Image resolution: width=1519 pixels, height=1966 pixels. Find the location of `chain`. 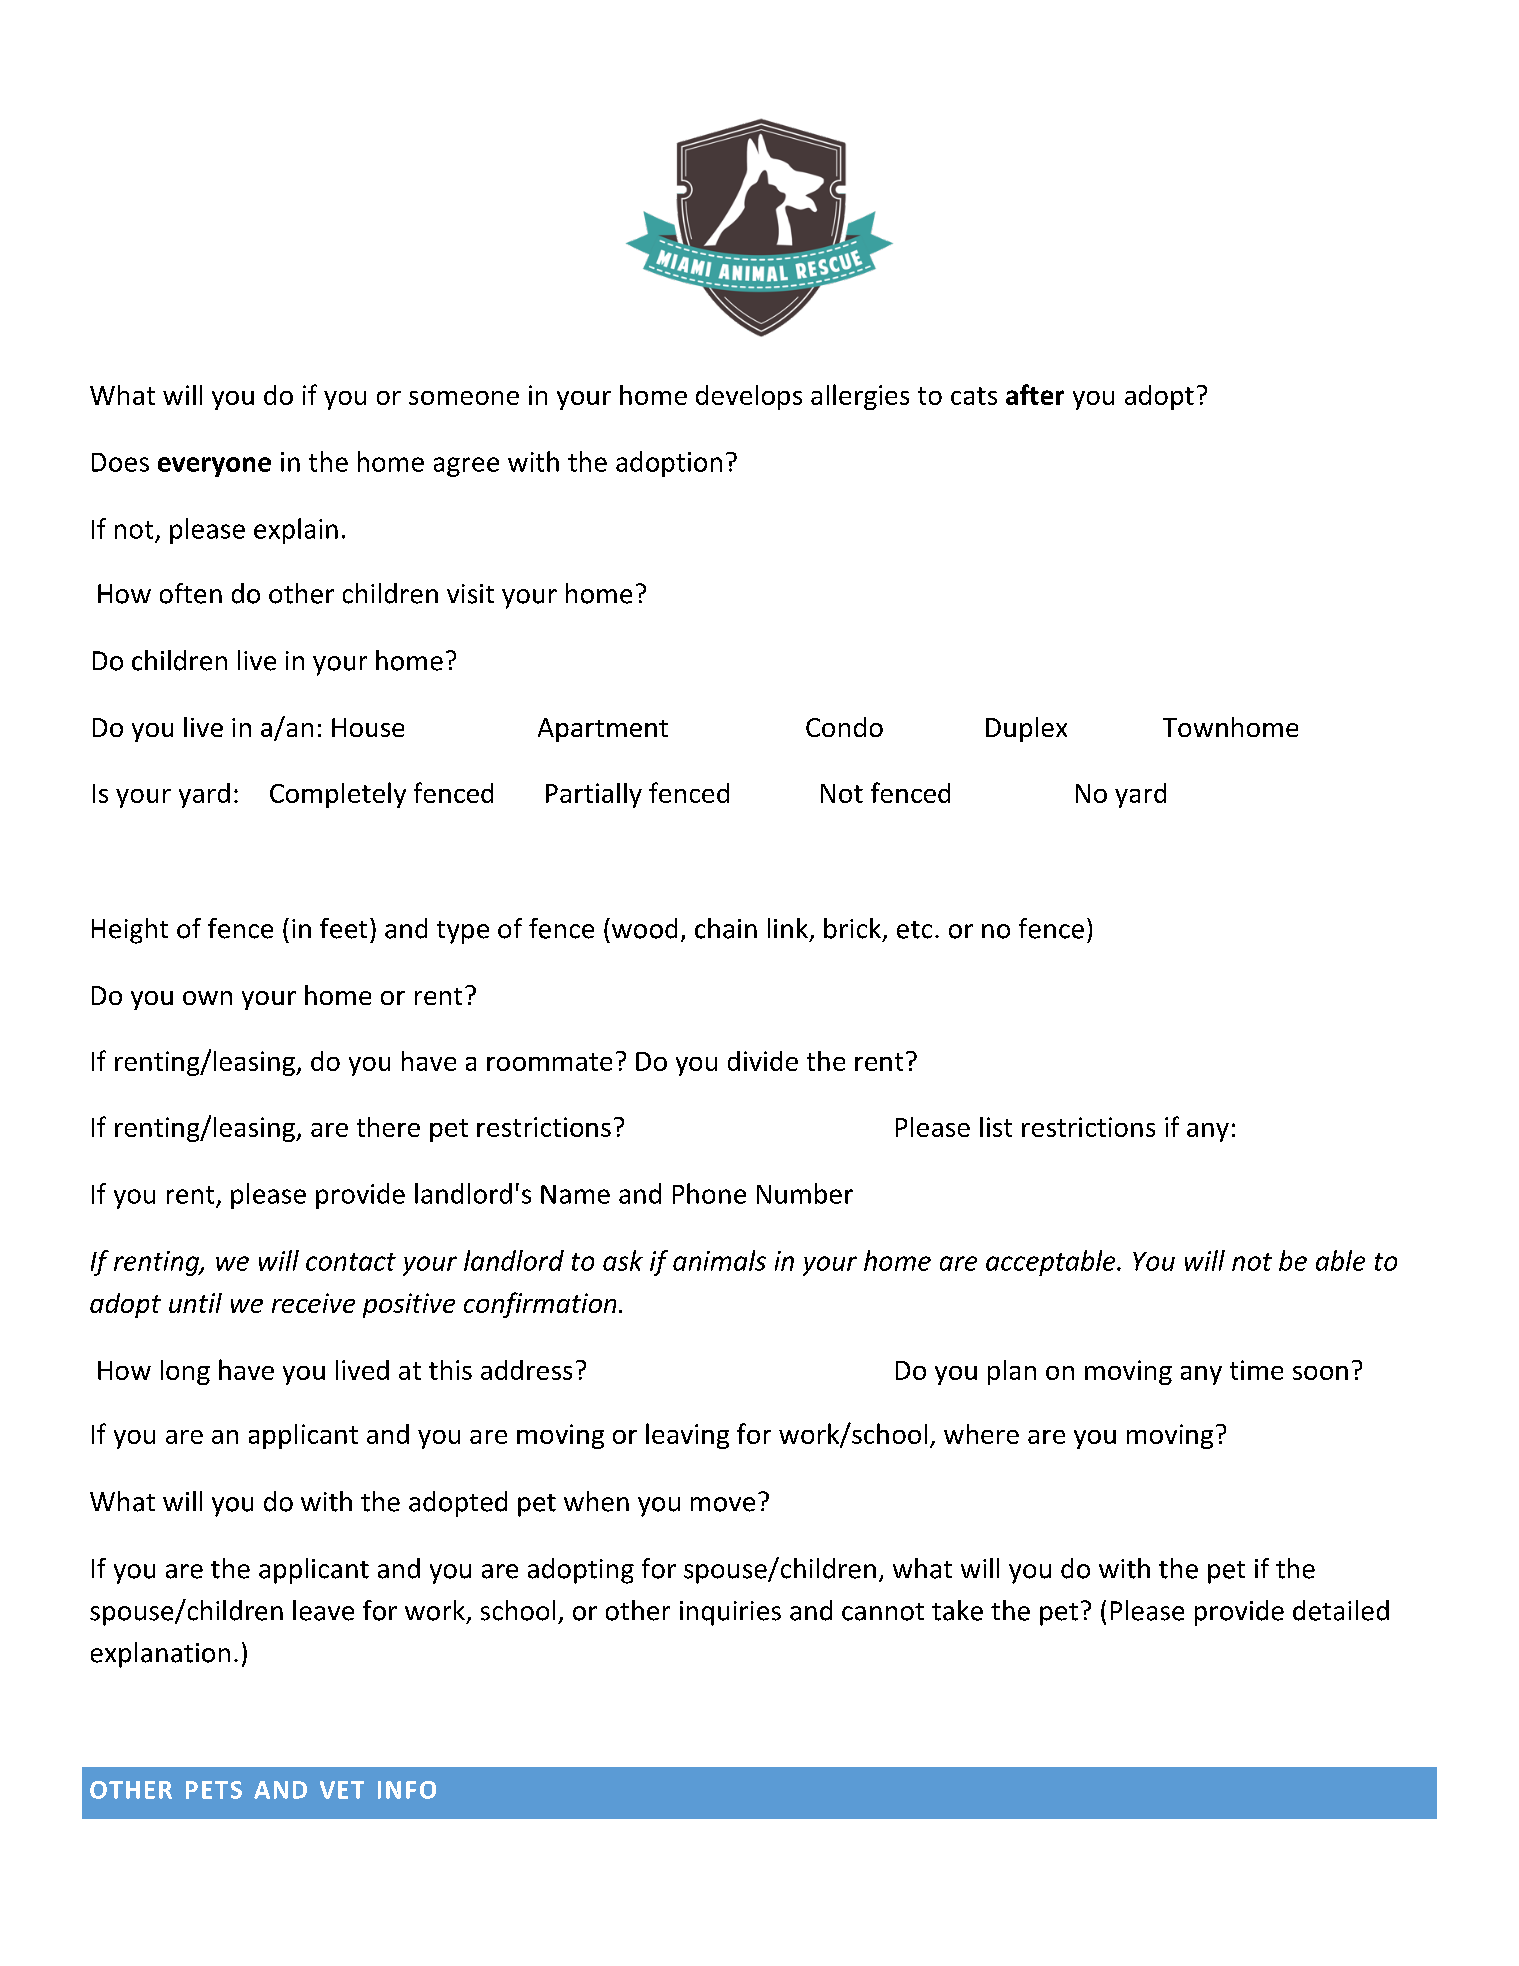

chain is located at coordinates (726, 928).
